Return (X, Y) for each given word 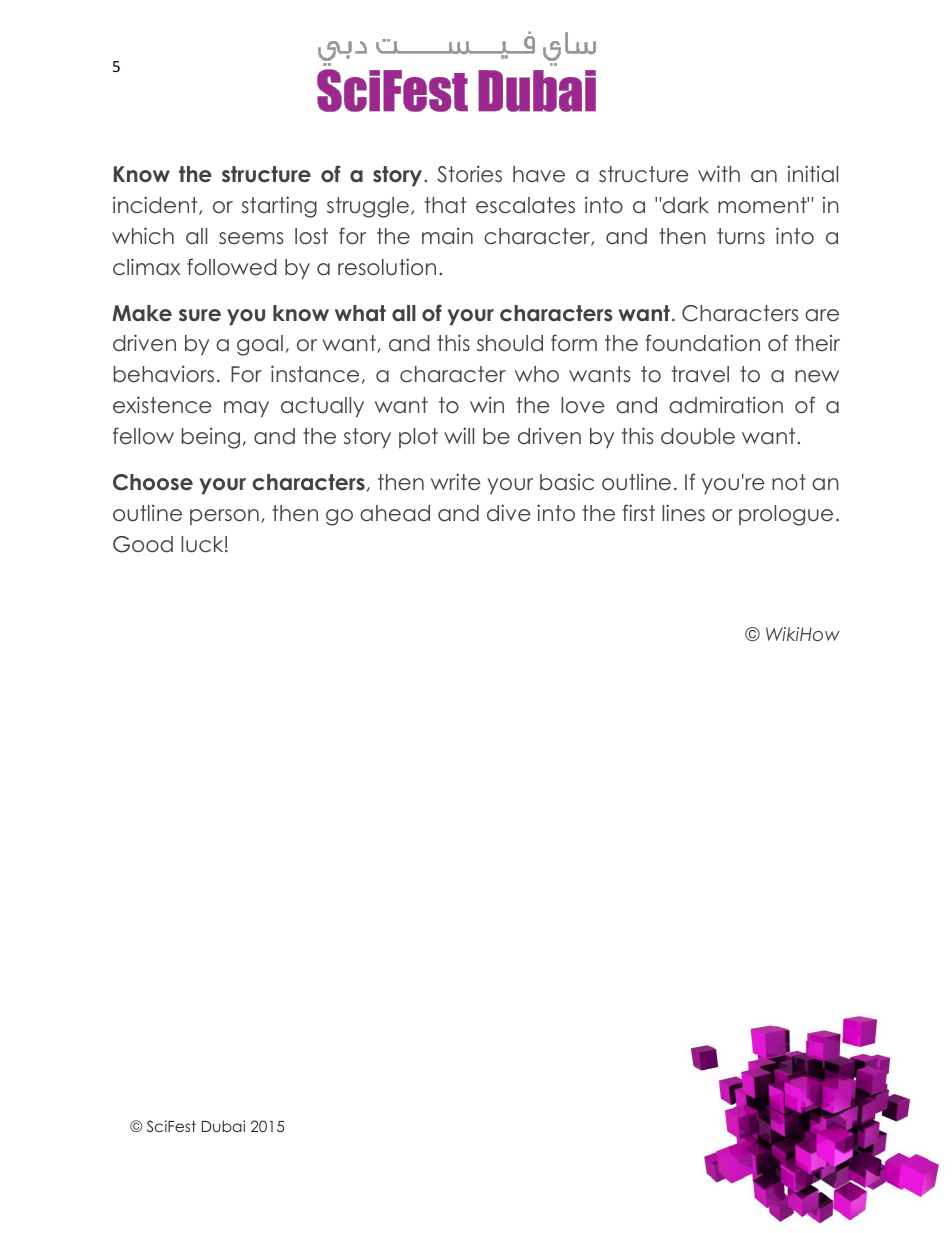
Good (143, 544)
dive (509, 513)
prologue (786, 515)
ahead (395, 513)
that (445, 205)
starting (279, 207)
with (719, 173)
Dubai (223, 1126)
